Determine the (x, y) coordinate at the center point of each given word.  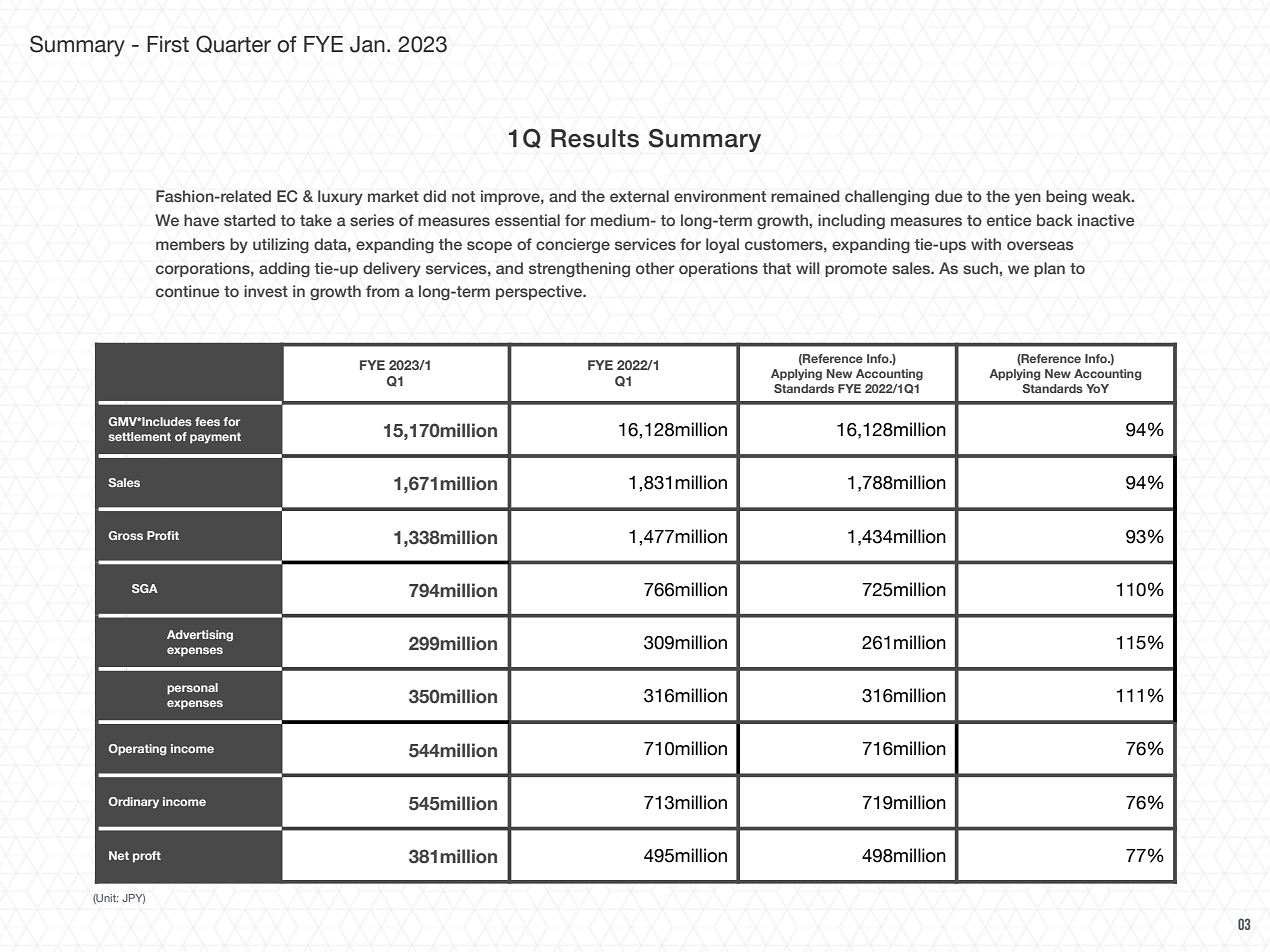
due (949, 196)
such (981, 268)
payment (215, 438)
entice (1009, 220)
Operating (137, 750)
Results (595, 138)
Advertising (200, 636)
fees (207, 421)
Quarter (233, 44)
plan (1049, 269)
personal (192, 689)
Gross (126, 535)
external (639, 196)
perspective (540, 292)
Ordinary (134, 803)
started (250, 220)
